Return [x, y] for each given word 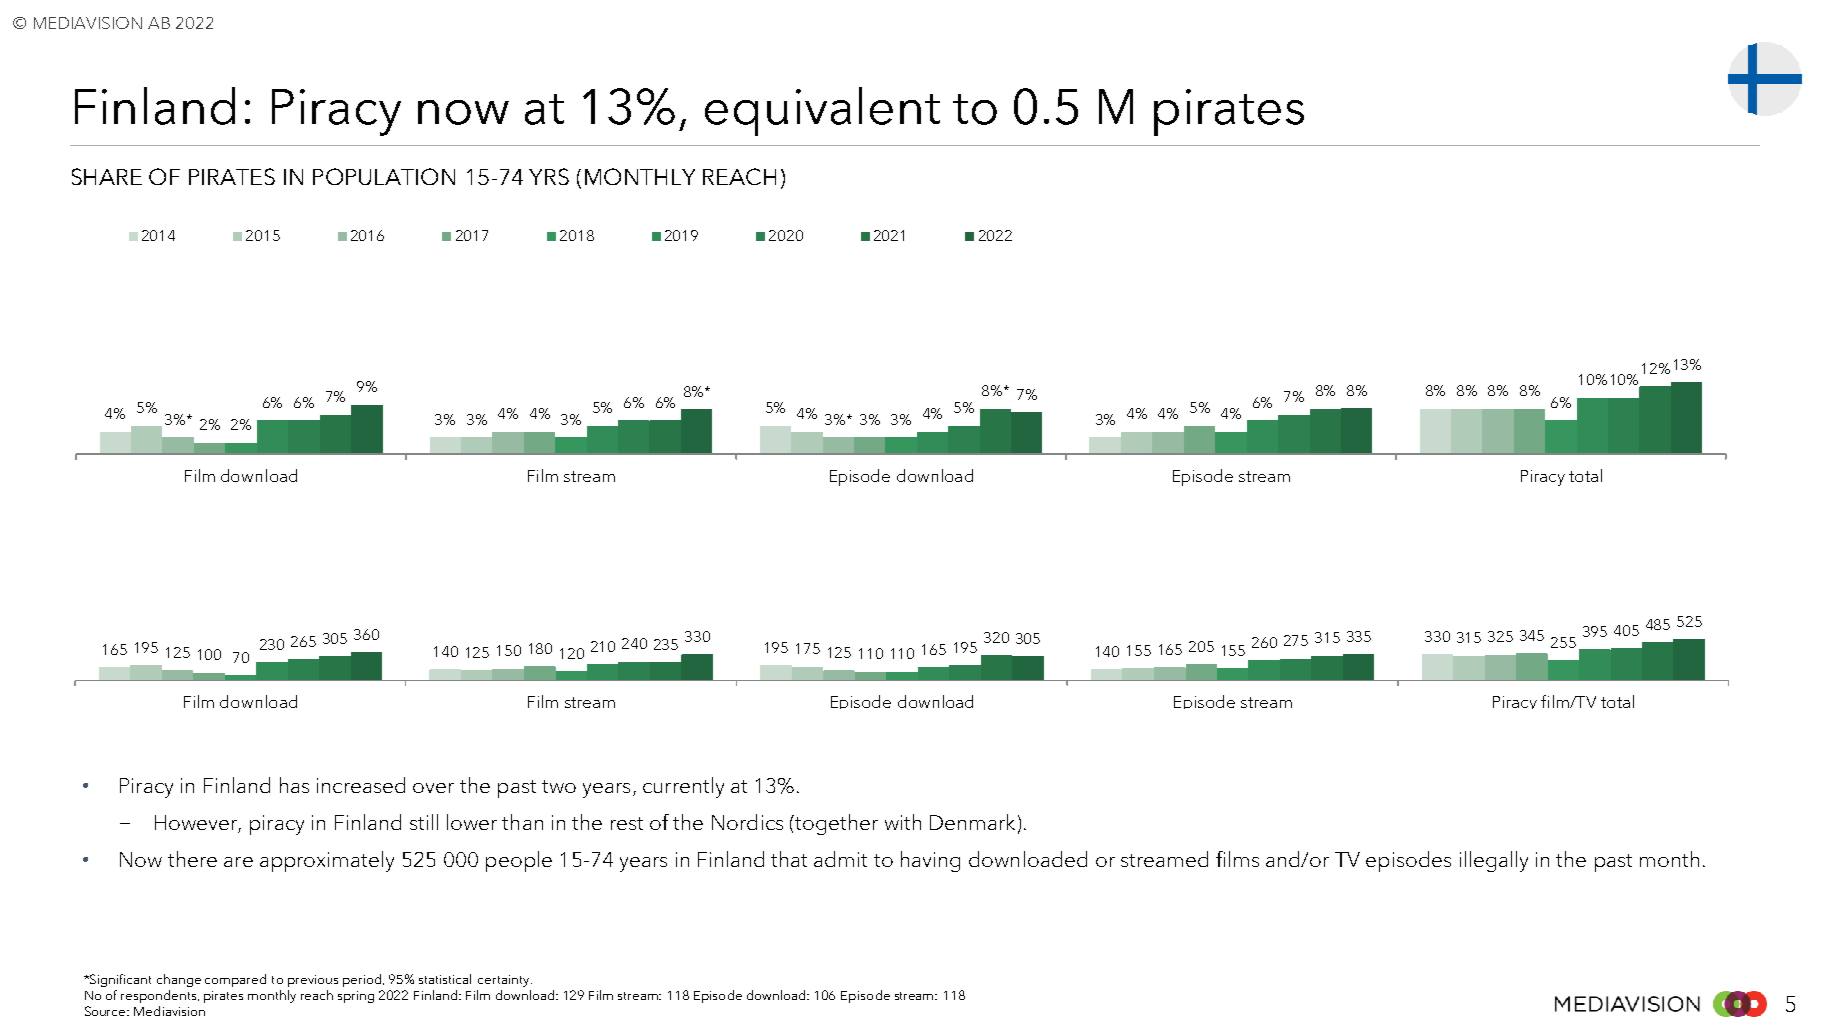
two [559, 786]
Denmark [972, 822]
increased [361, 785]
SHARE [107, 176]
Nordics [747, 822]
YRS [549, 176]
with [903, 822]
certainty [505, 981]
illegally [1494, 861]
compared [235, 980]
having [930, 861]
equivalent [822, 111]
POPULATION [384, 176]
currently [683, 787]
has [294, 785]
